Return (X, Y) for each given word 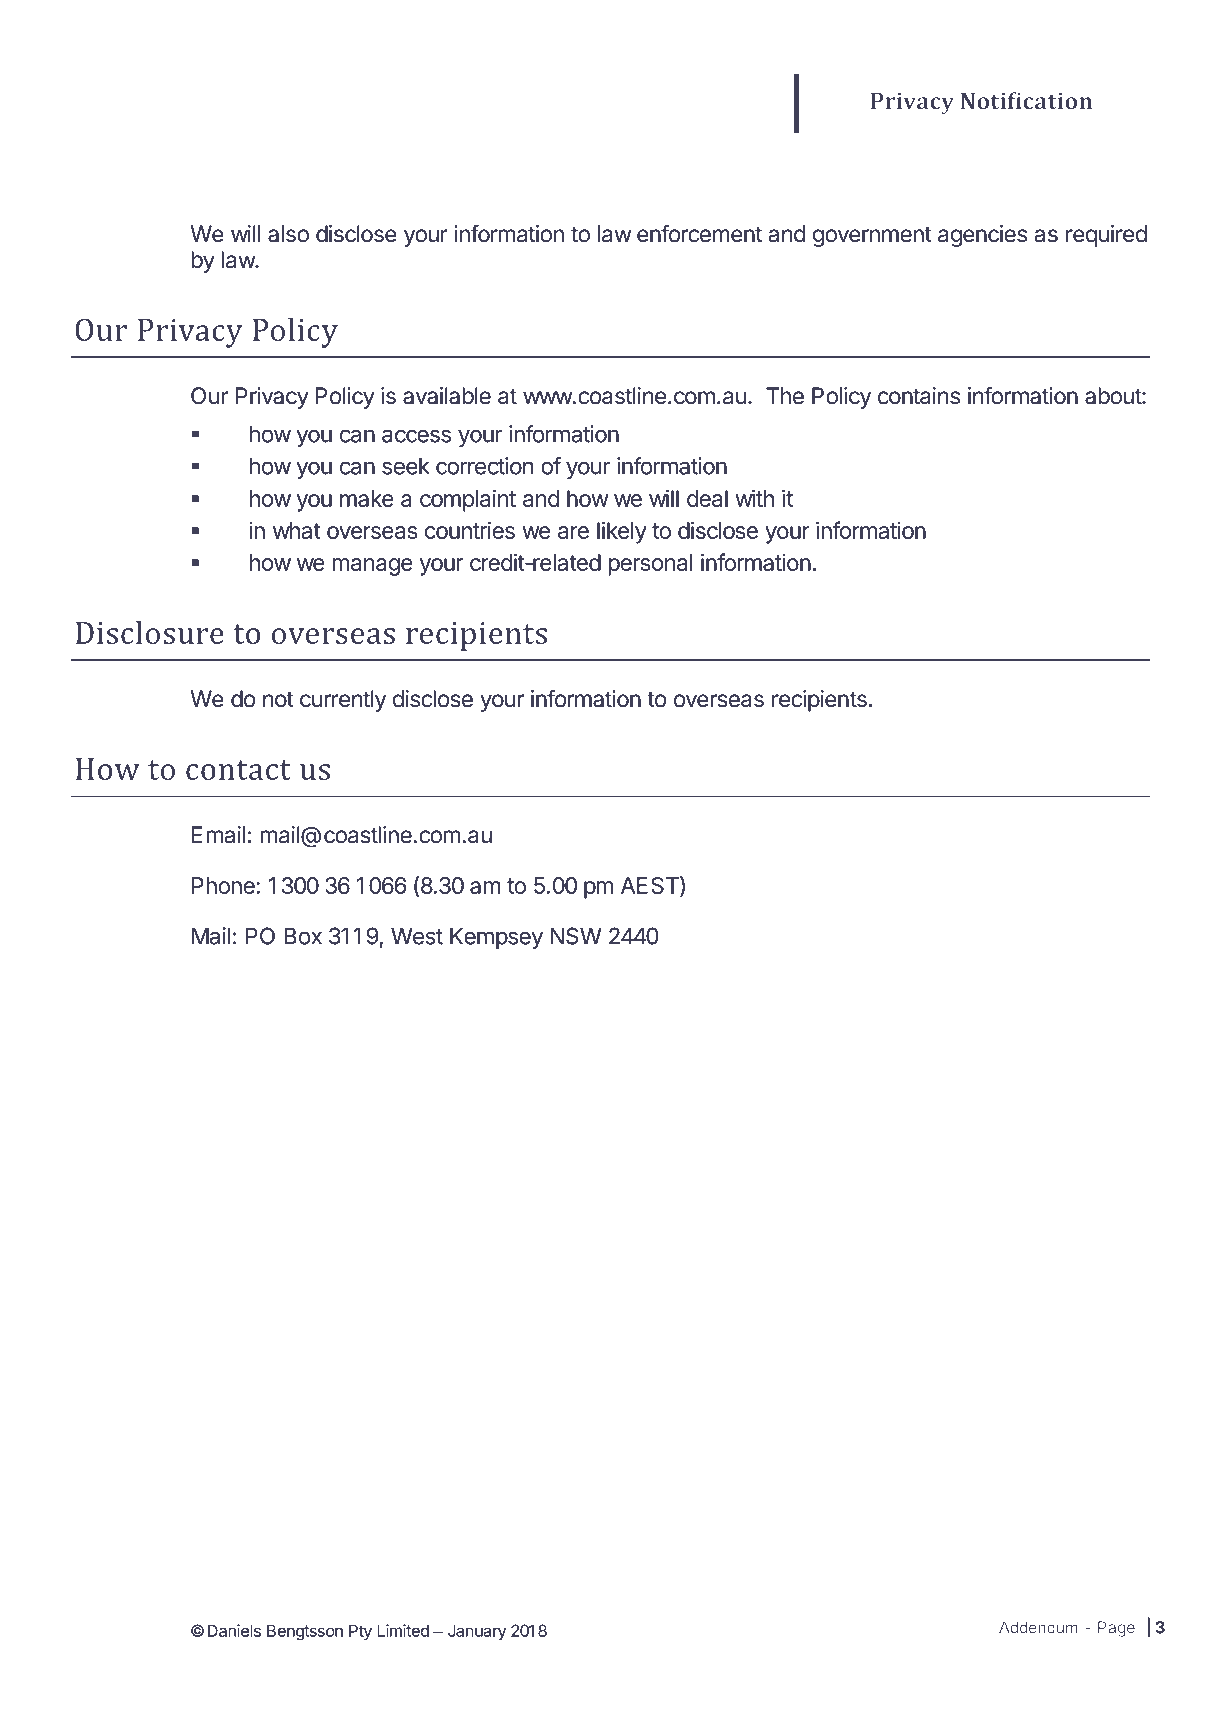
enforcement (699, 233)
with (754, 498)
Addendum (1038, 1627)
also (288, 234)
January (477, 1632)
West (417, 936)
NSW (576, 936)
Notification (1026, 101)
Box (303, 936)
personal (650, 565)
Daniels (234, 1630)
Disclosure (149, 632)
